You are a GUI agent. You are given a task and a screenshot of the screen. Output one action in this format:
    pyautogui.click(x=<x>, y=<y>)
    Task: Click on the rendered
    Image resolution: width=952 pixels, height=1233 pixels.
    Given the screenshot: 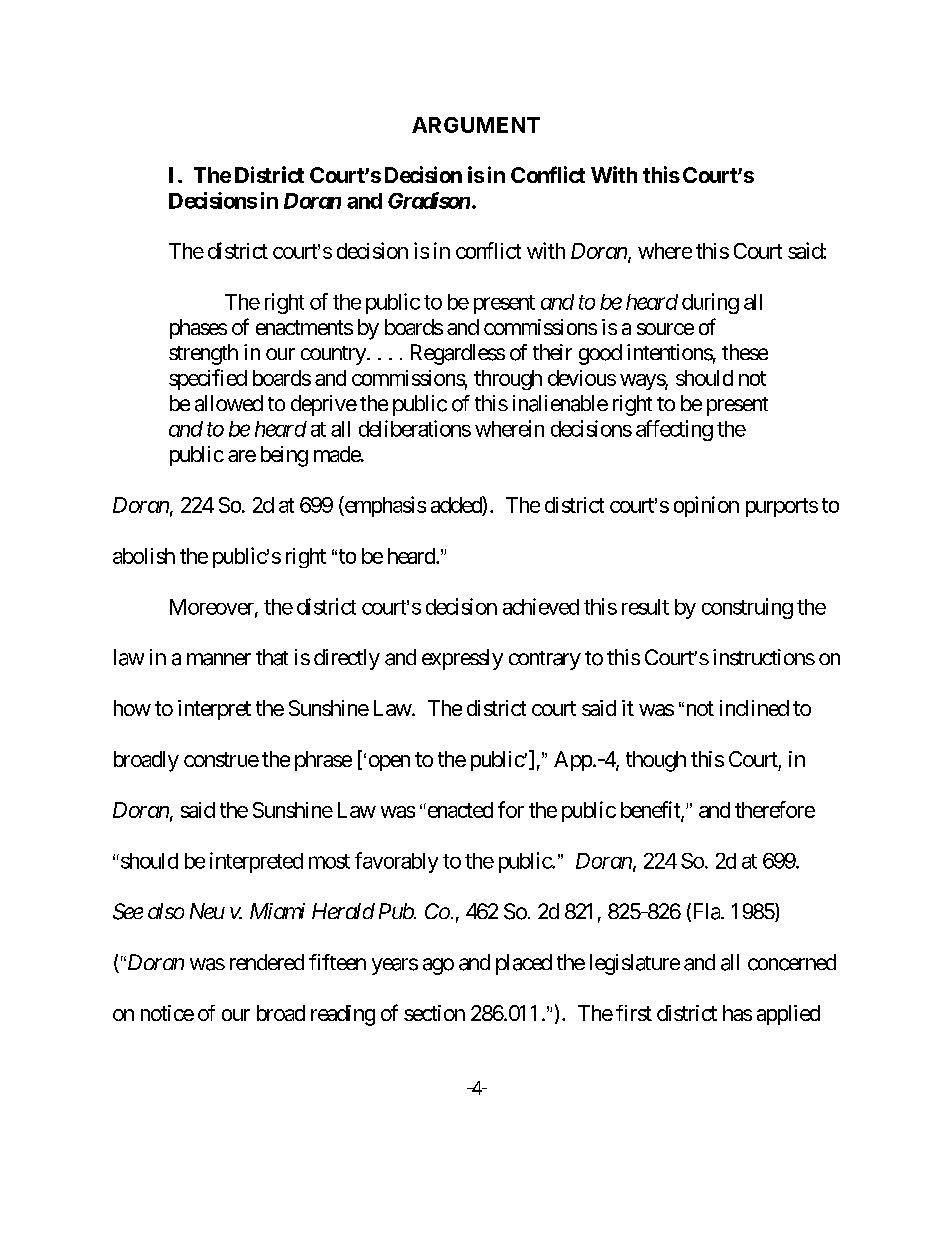 What is the action you would take?
    pyautogui.click(x=267, y=962)
